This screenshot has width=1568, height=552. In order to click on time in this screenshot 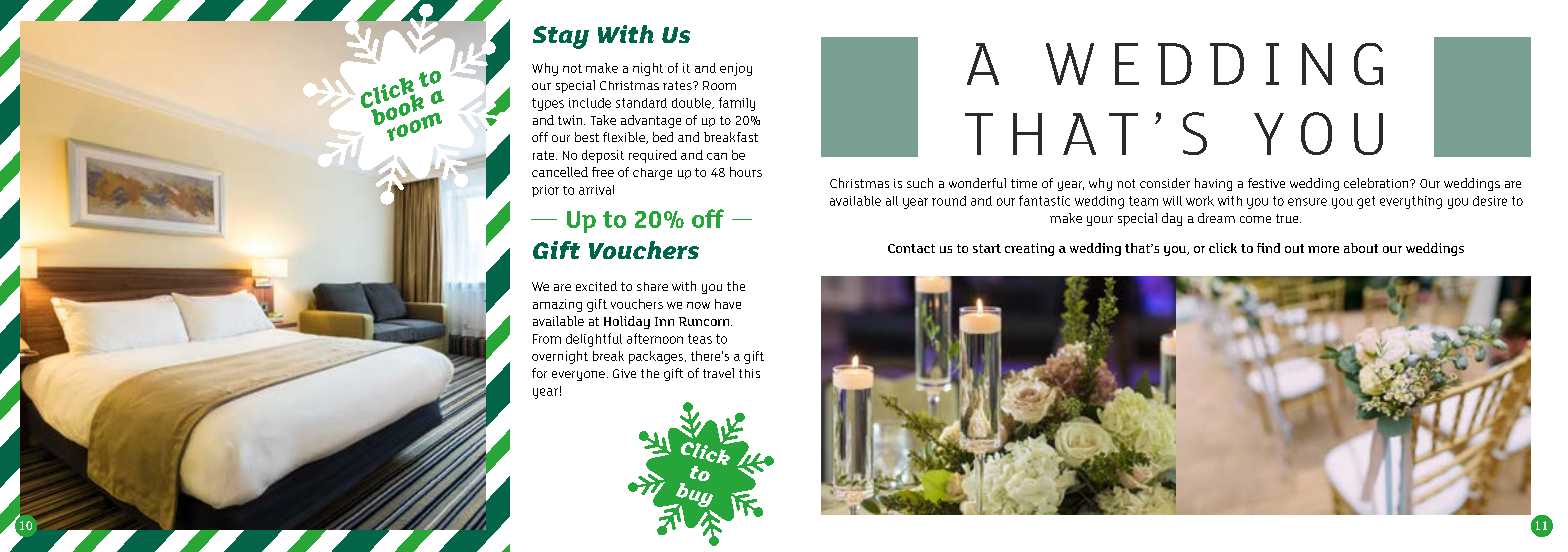, I will do `click(1024, 183)`.
